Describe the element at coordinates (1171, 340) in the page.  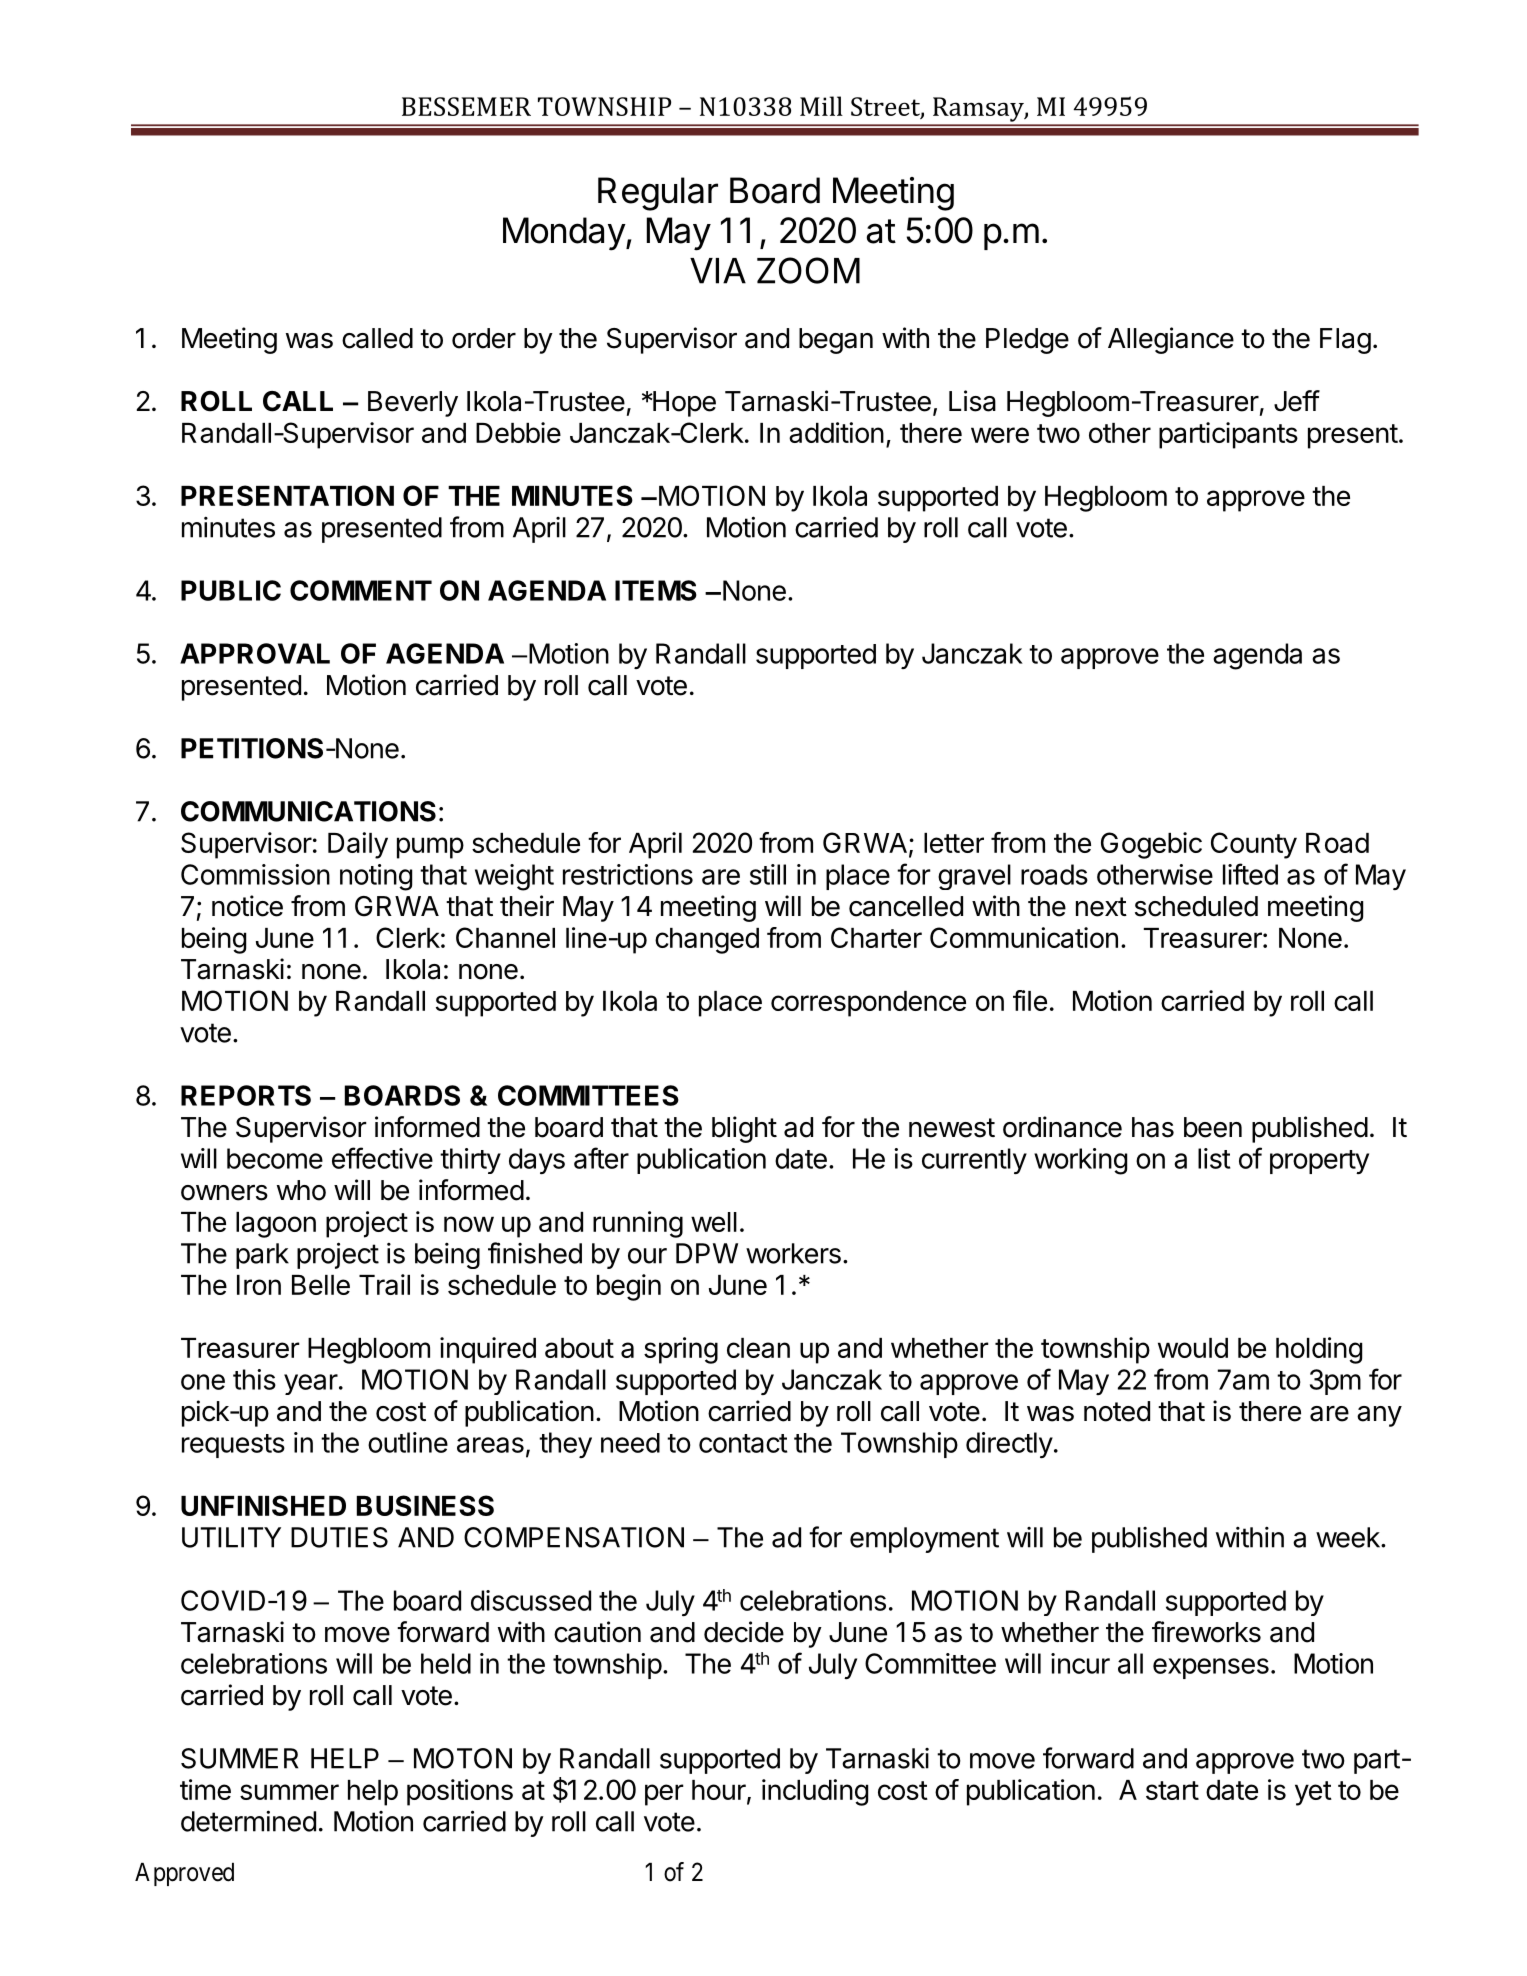
I see `Allegiance` at that location.
